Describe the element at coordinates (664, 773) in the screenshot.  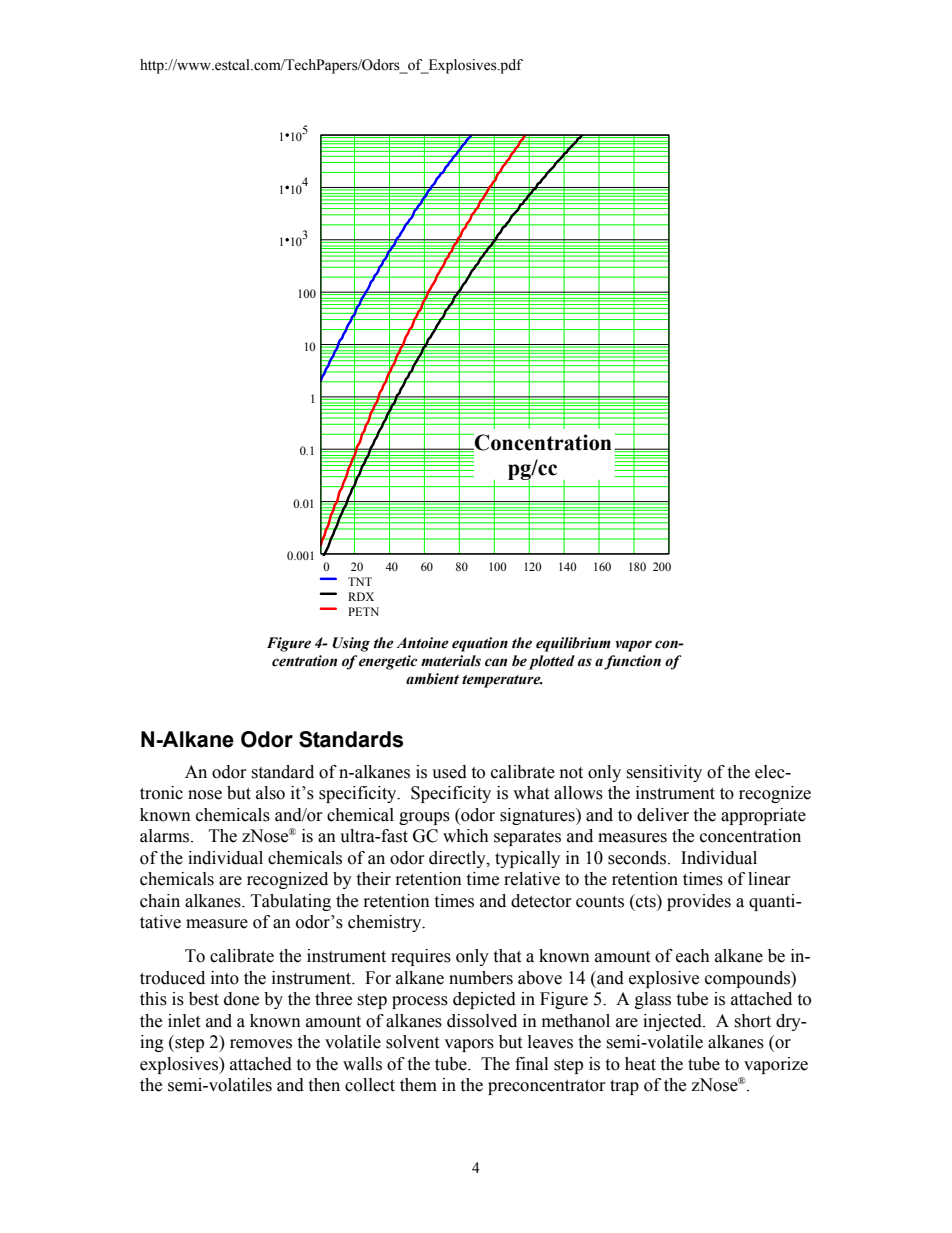
I see `sensitivity` at that location.
